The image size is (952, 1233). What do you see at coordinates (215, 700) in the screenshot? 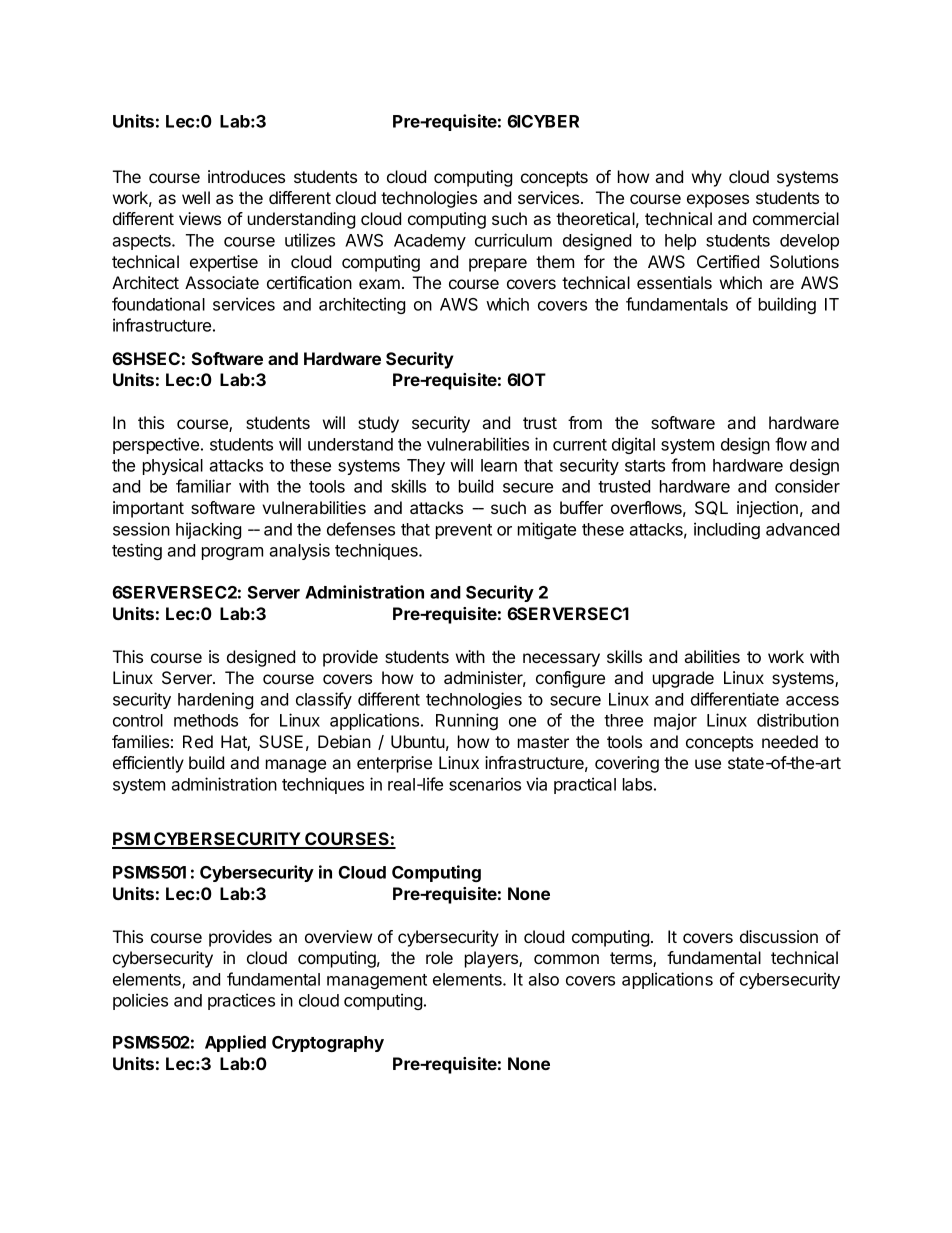
I see `hardening` at bounding box center [215, 700].
